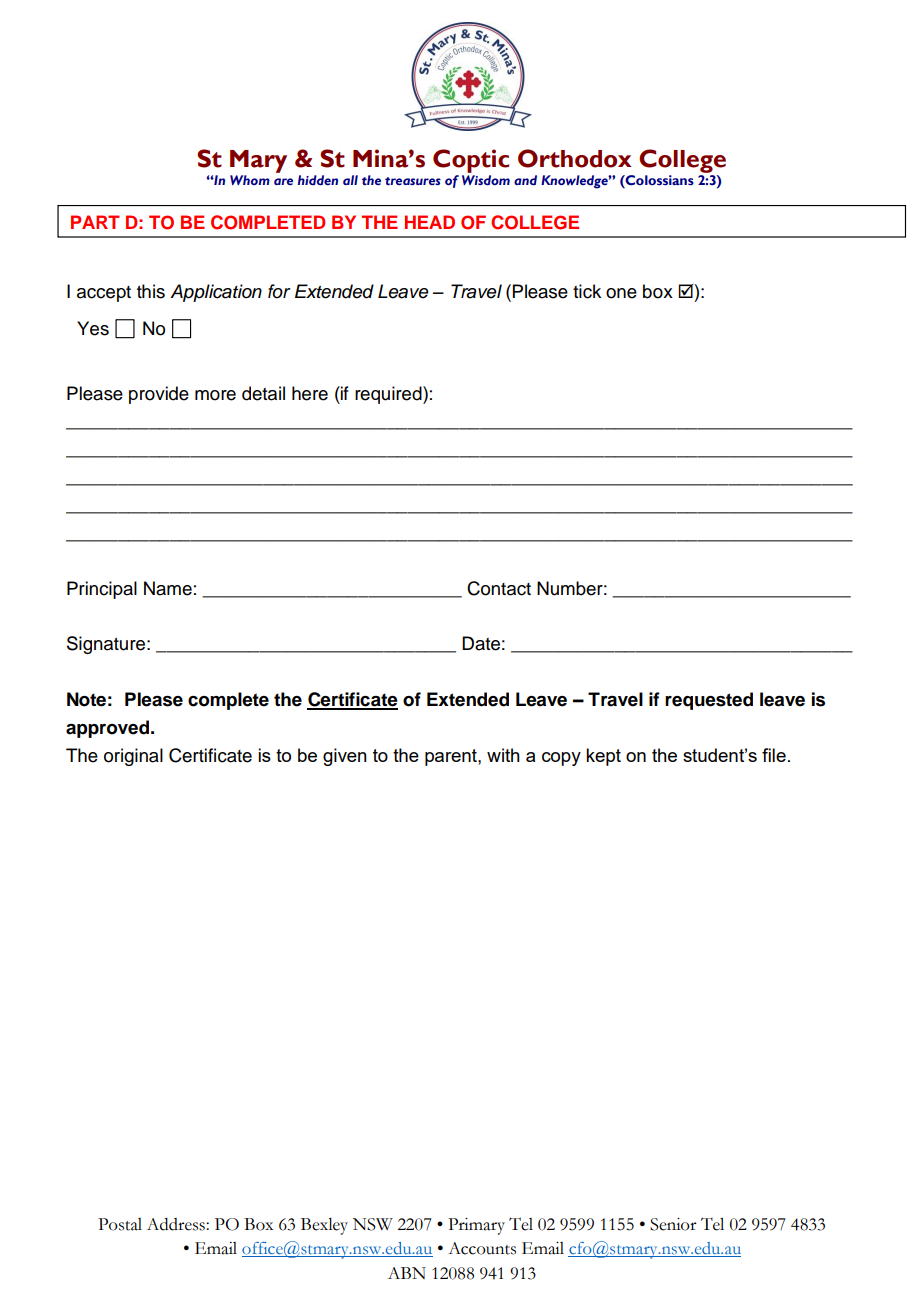 This image has height=1308, width=924. I want to click on Name, so click(168, 588).
